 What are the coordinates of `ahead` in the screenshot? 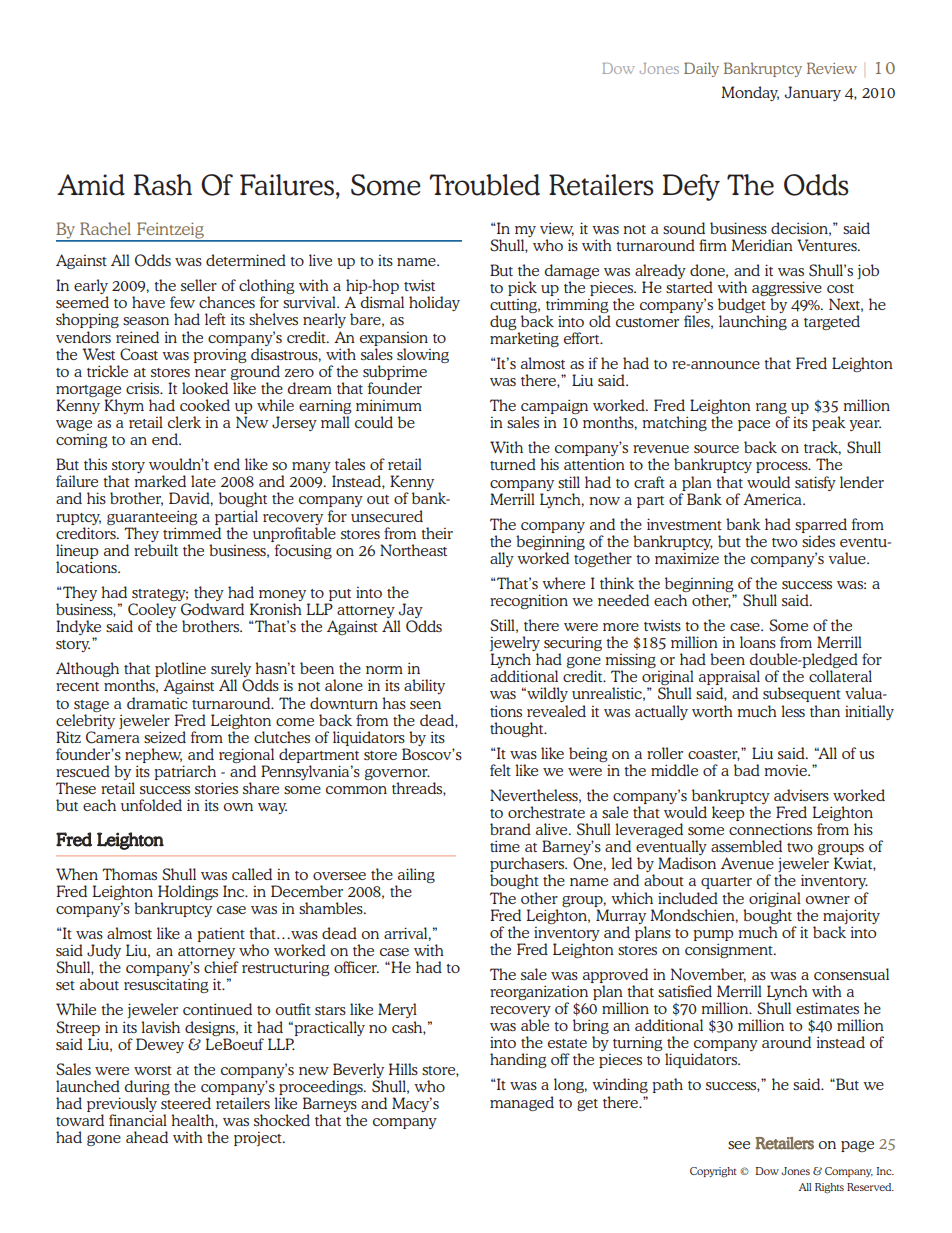 It's located at (147, 1137).
